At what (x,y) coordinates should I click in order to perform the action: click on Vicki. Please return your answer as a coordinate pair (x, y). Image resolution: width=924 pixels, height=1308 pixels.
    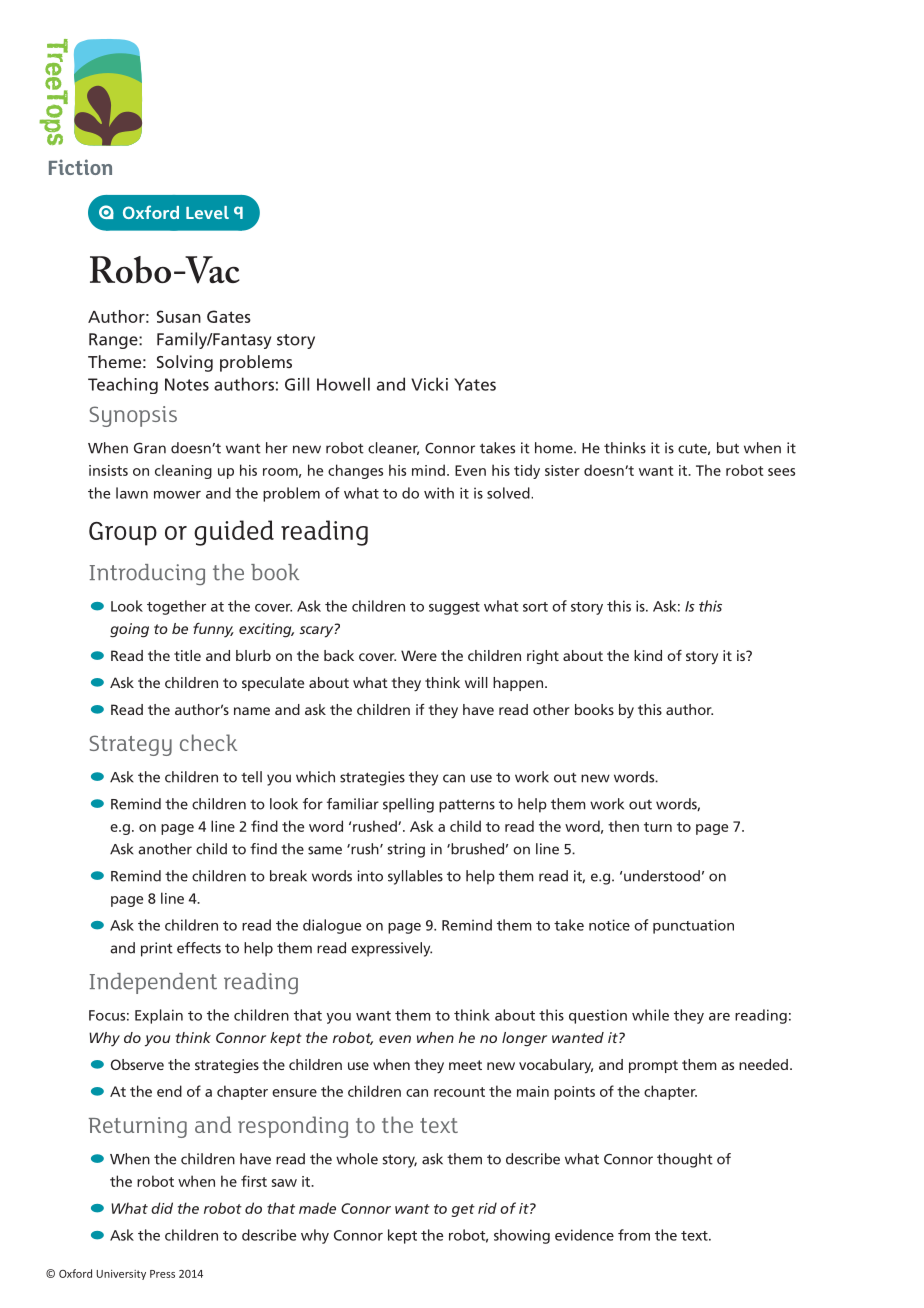
    Looking at the image, I should click on (429, 384).
